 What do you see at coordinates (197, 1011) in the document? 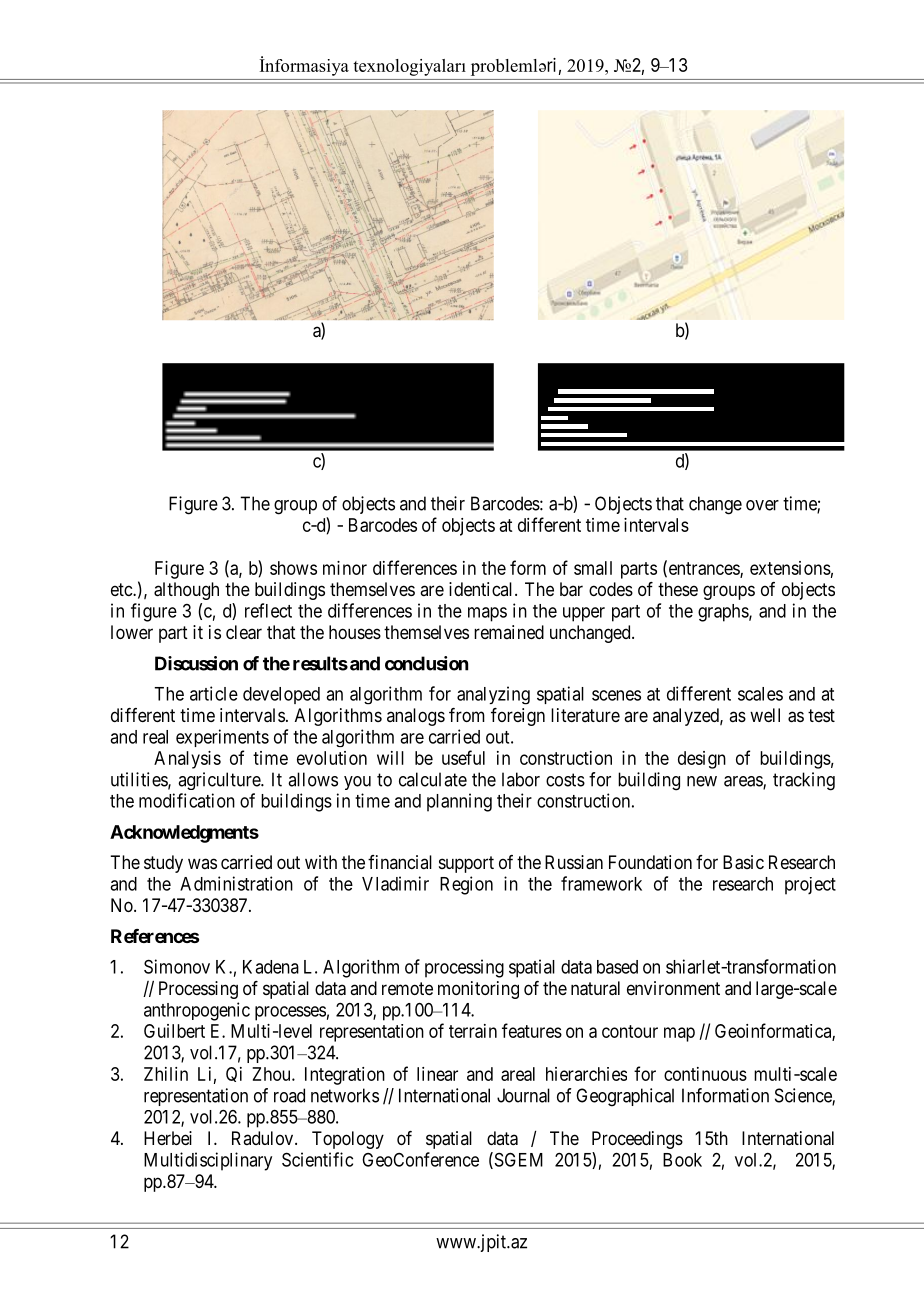
I see `anthropogenic` at bounding box center [197, 1011].
